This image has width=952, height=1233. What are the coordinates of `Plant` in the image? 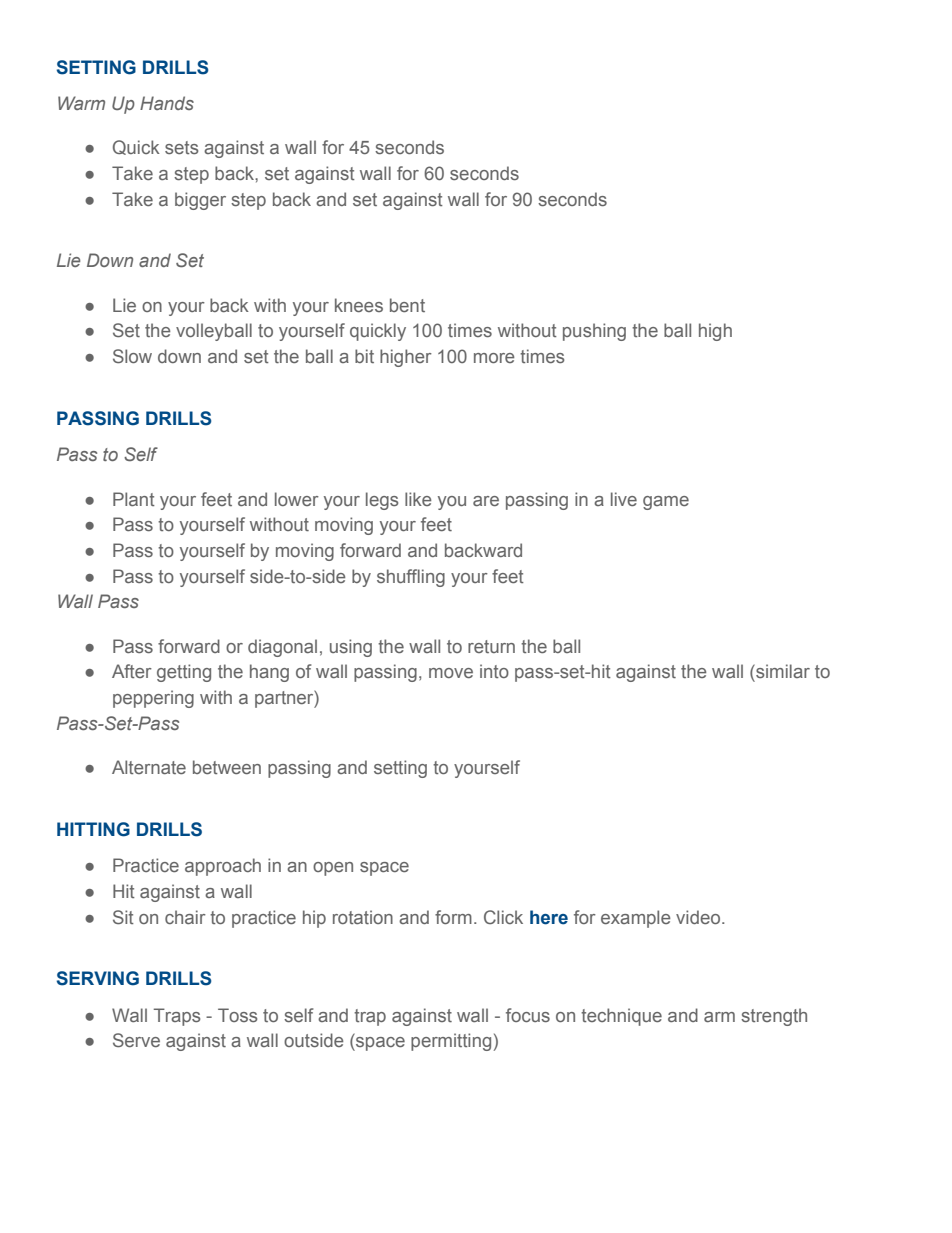 It's located at (134, 499).
